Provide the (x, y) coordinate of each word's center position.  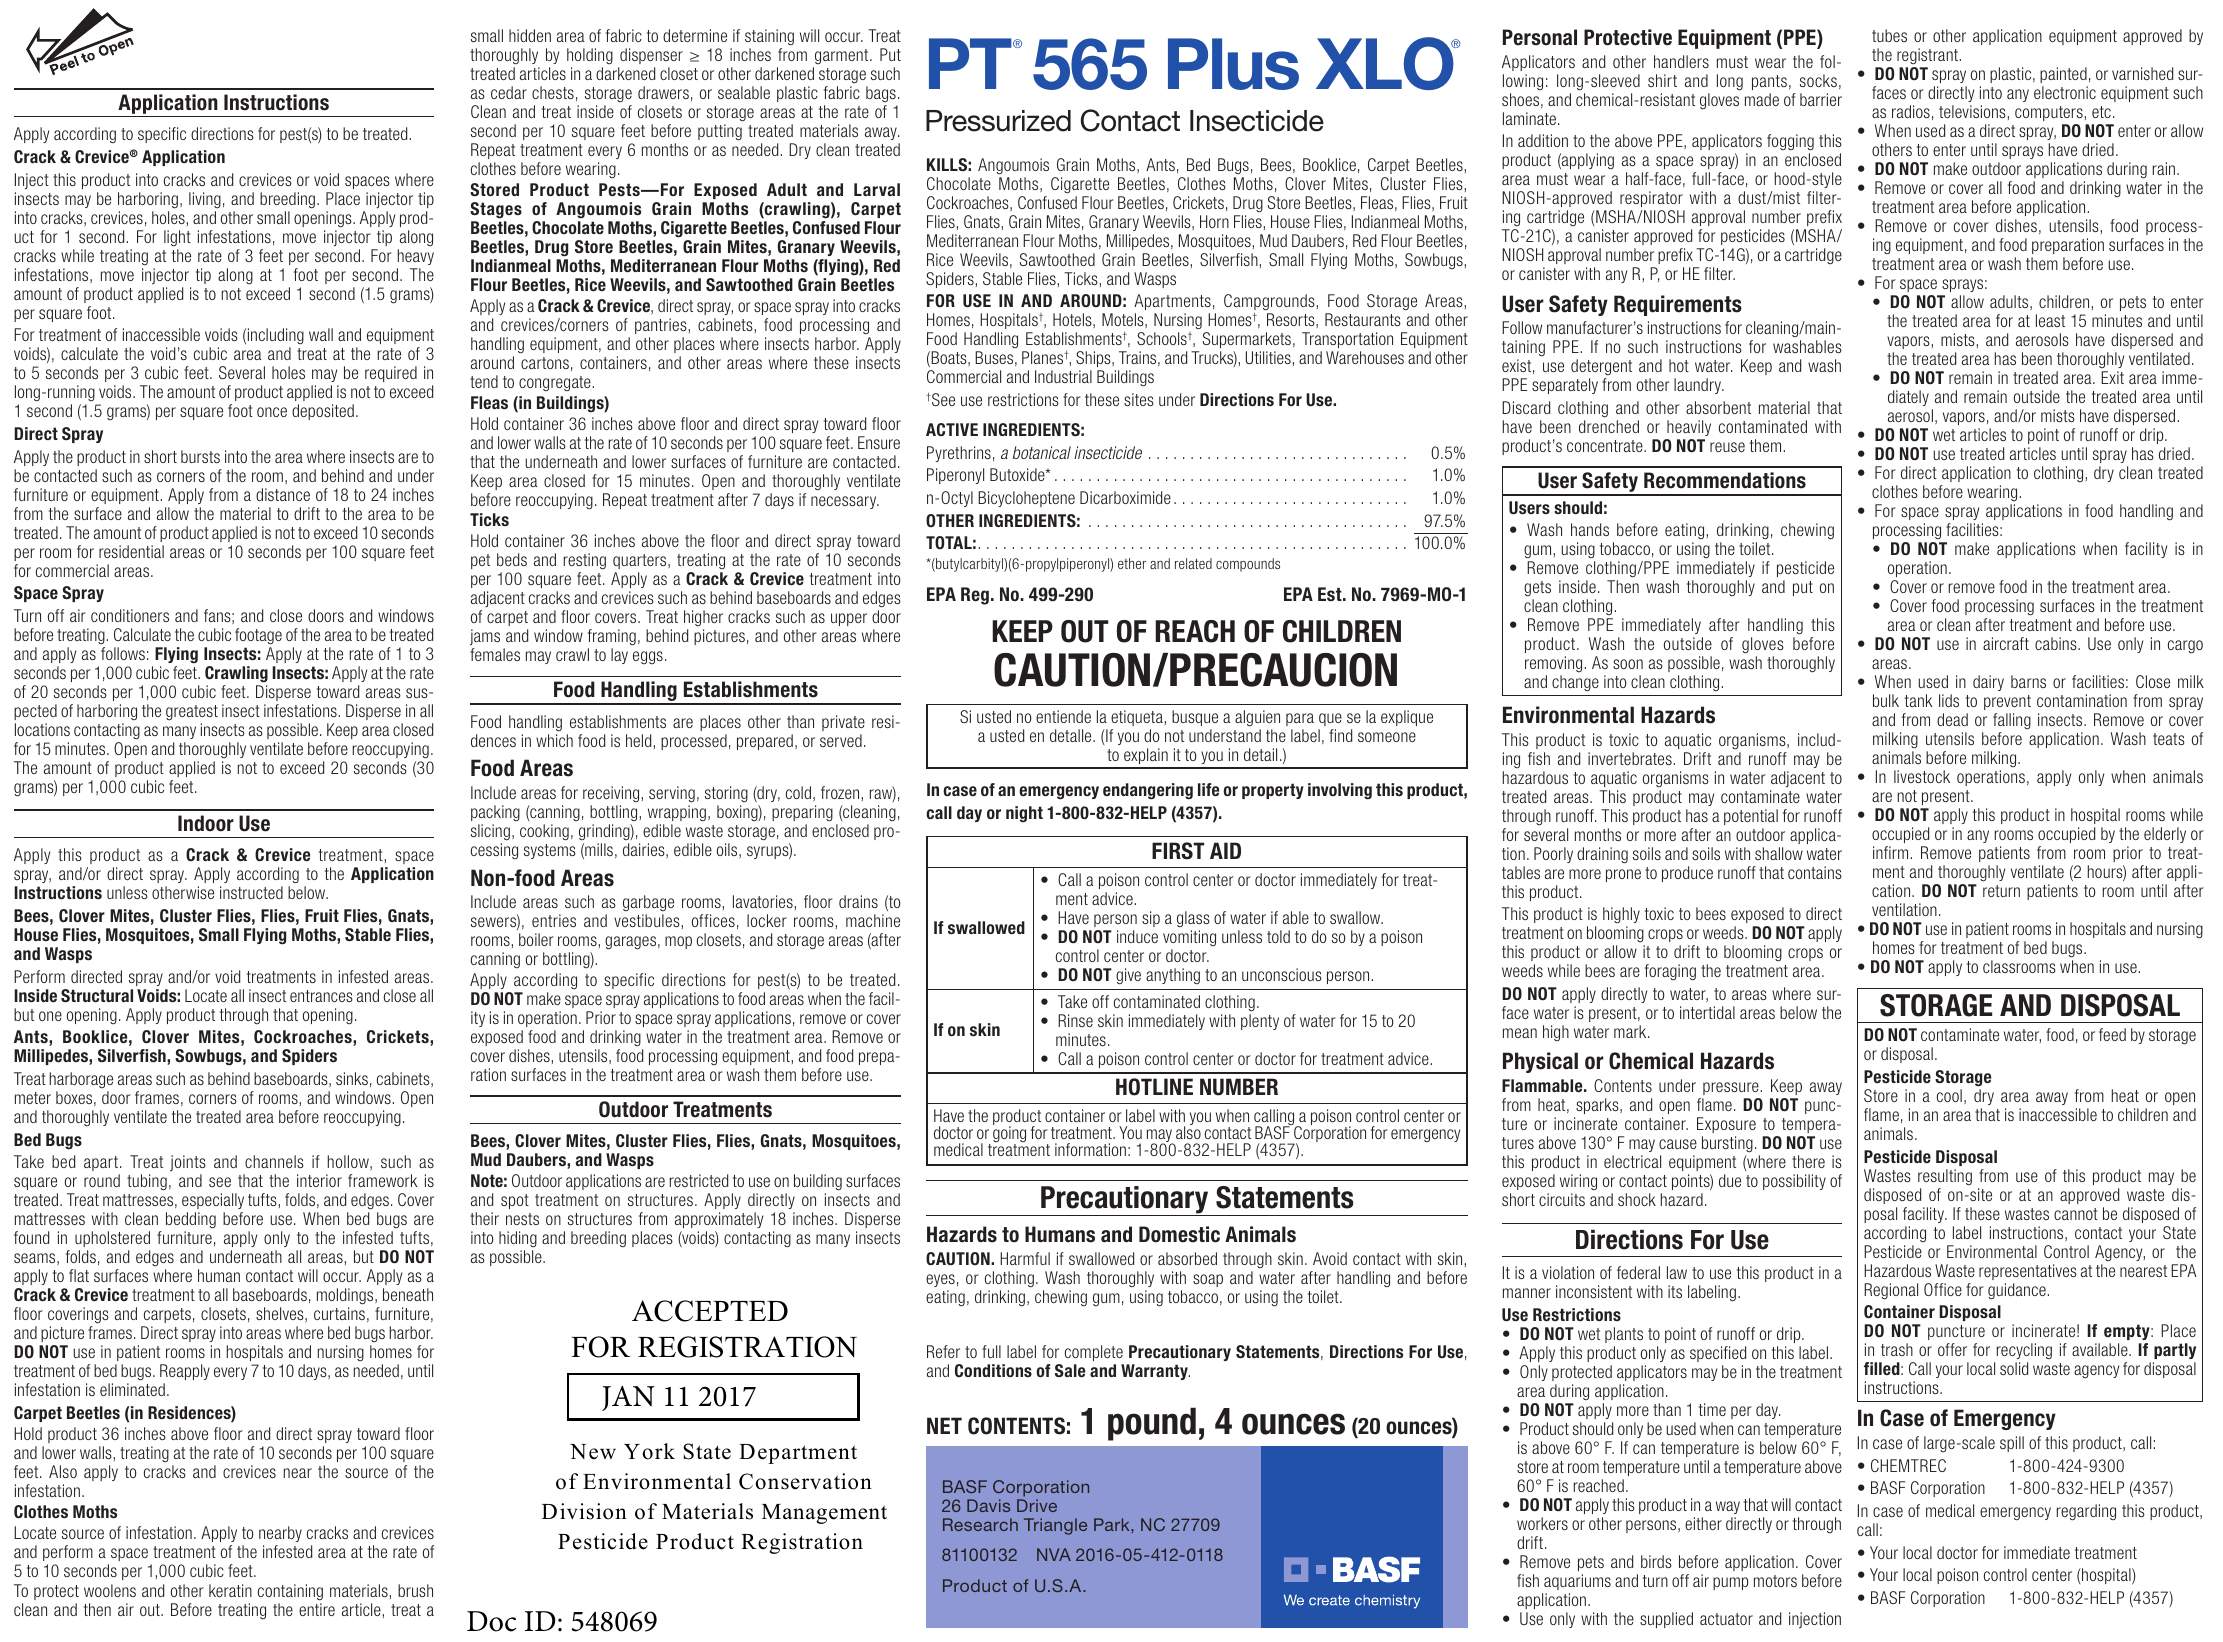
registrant (1927, 56)
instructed (251, 892)
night (1024, 814)
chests (553, 92)
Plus (1233, 64)
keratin (230, 1590)
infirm (1890, 852)
